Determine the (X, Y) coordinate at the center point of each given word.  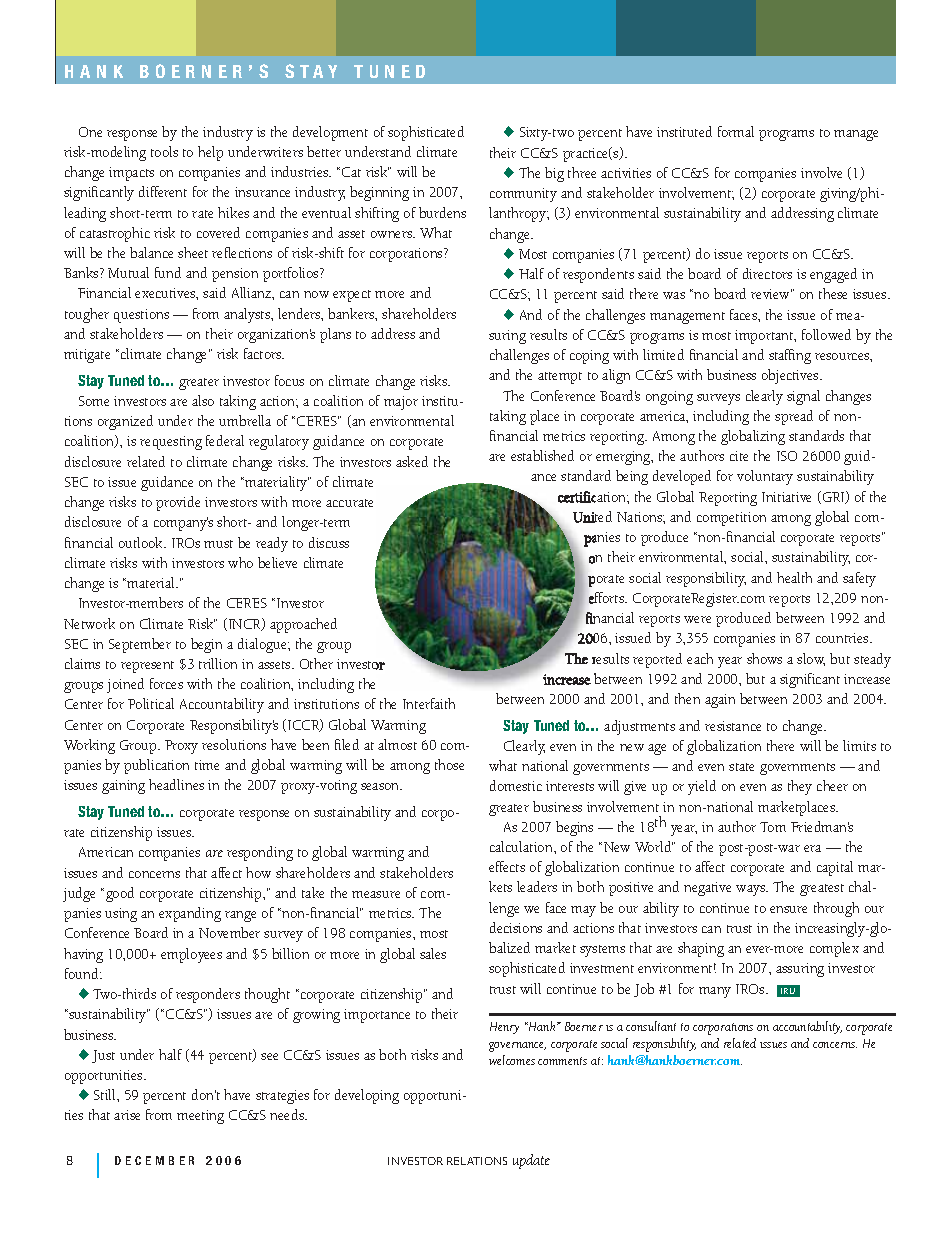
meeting (200, 1117)
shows (764, 658)
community (523, 195)
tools (164, 151)
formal (736, 131)
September (140, 645)
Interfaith (429, 703)
